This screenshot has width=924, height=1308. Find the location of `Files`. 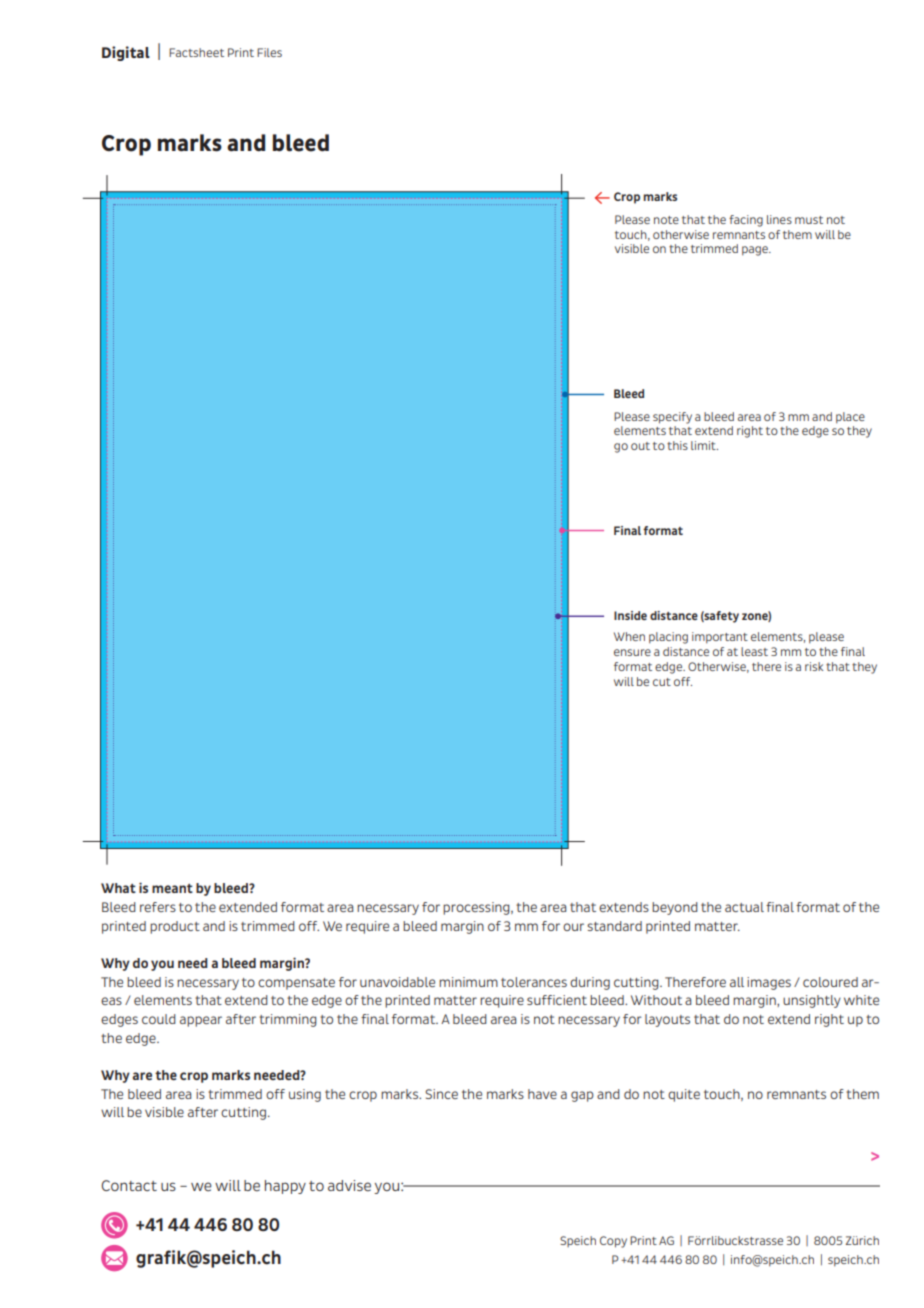

Files is located at coordinates (269, 52).
